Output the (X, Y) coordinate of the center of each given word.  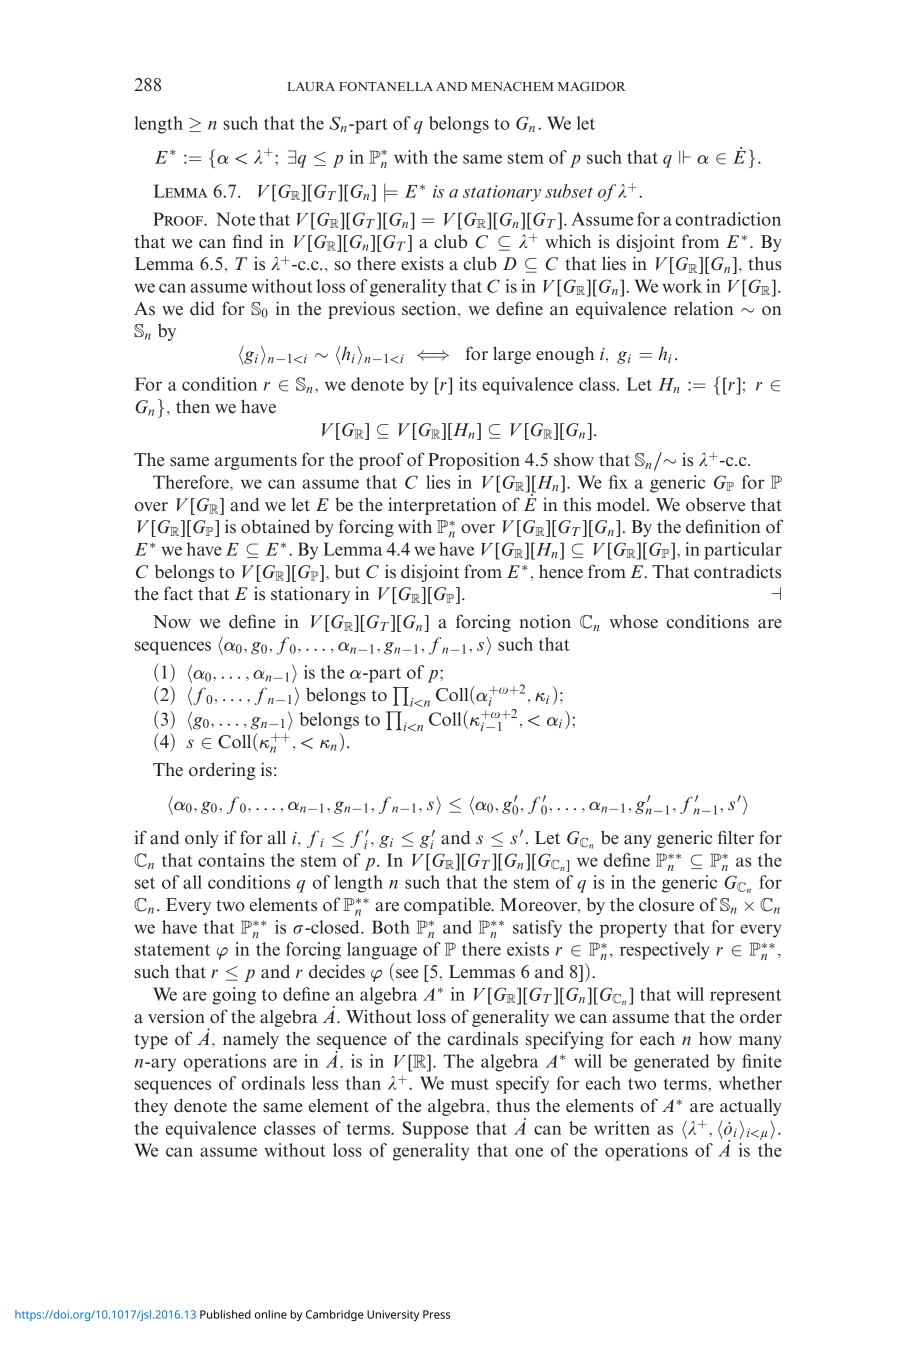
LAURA (311, 86)
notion (545, 621)
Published (225, 1314)
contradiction (728, 219)
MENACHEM (512, 86)
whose (634, 621)
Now (172, 622)
